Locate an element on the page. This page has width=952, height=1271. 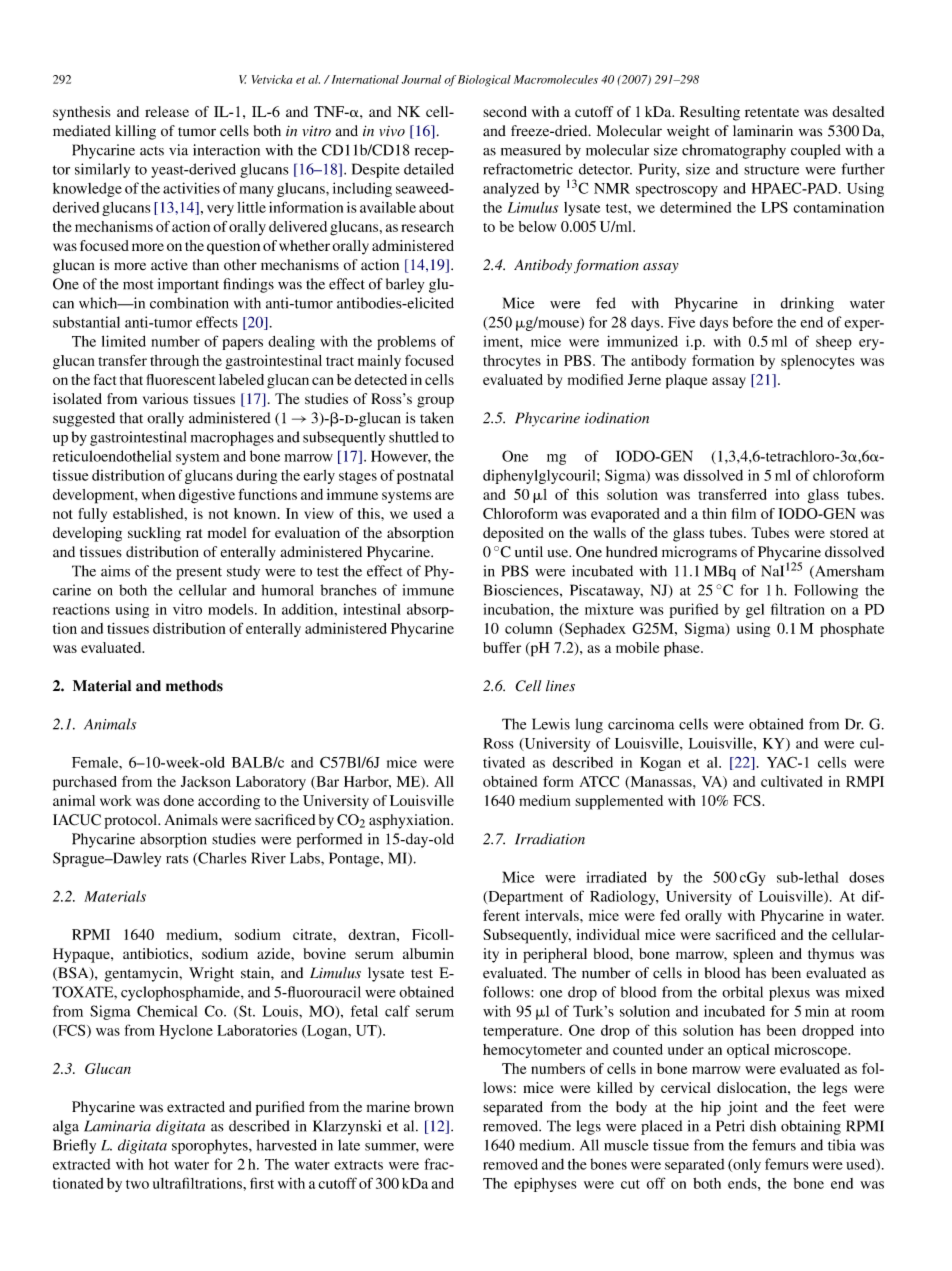
only is located at coordinates (746, 1165).
